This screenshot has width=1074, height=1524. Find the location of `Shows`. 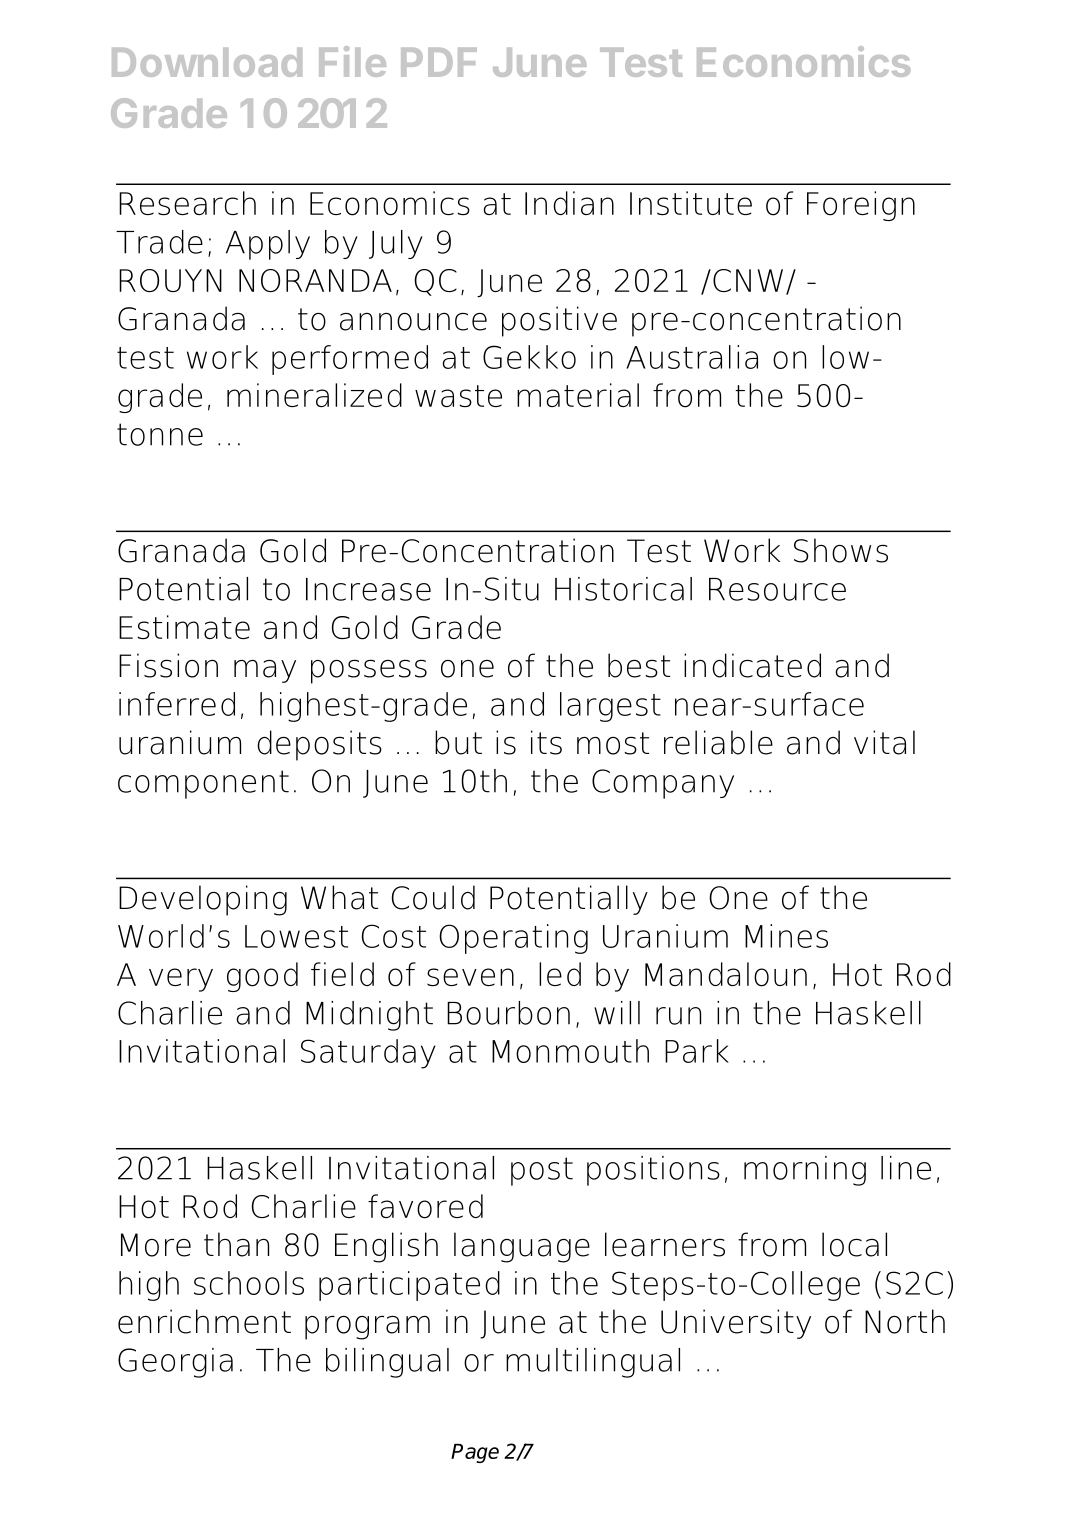

Shows is located at coordinates (841, 550).
